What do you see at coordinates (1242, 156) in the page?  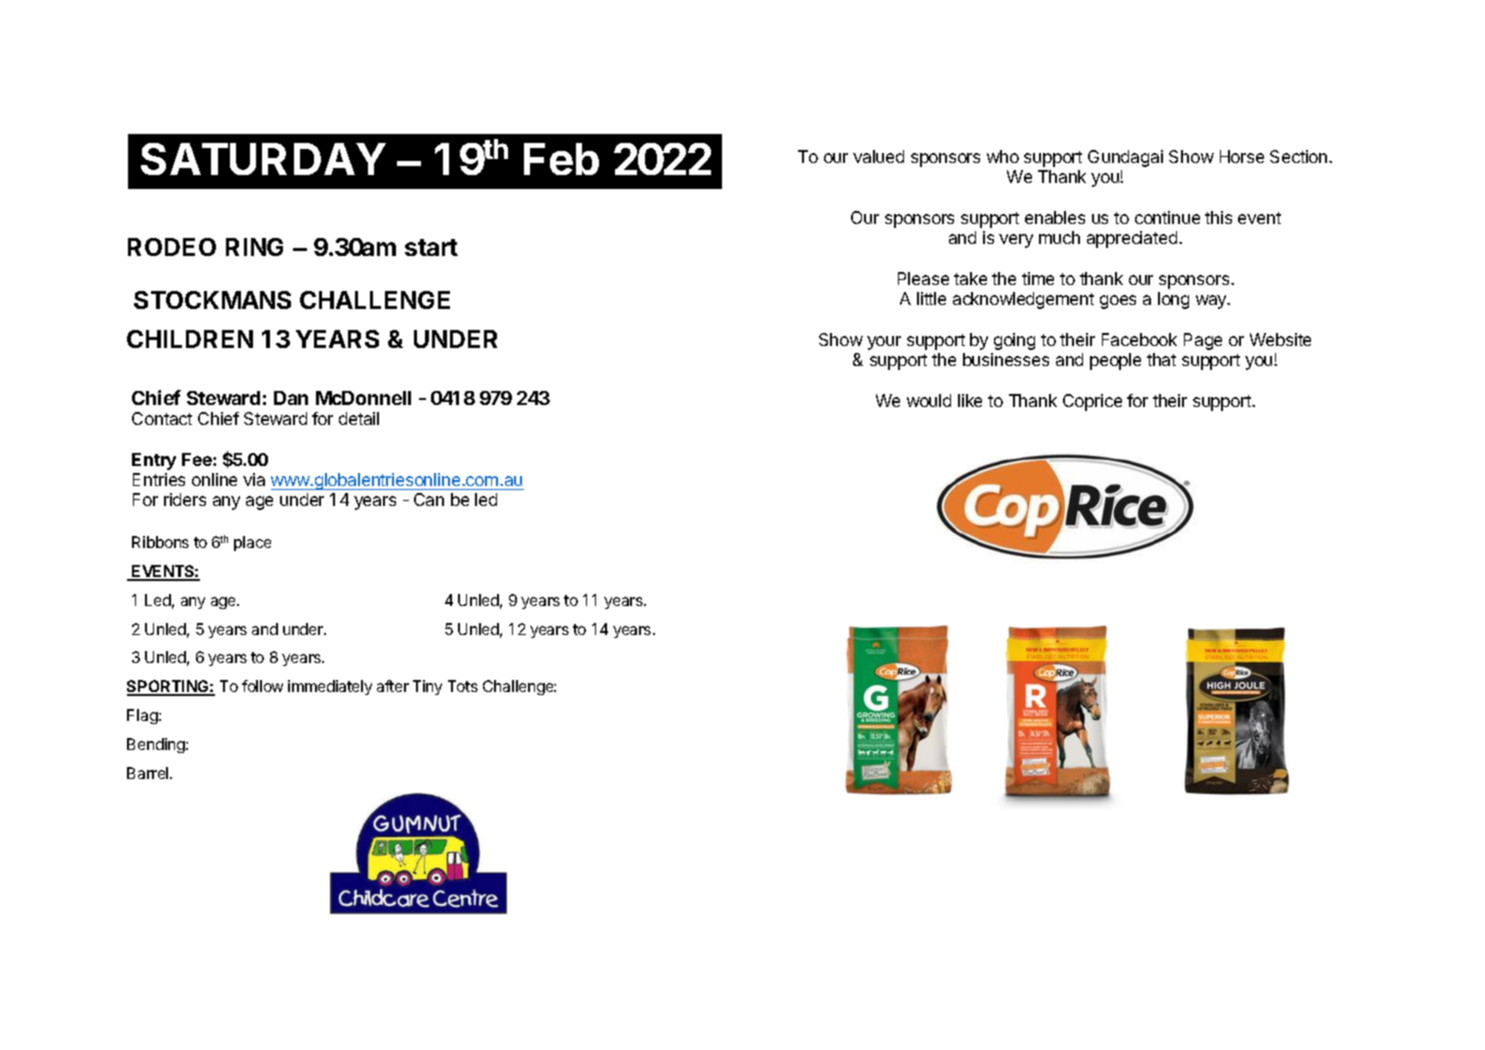 I see `Horse` at bounding box center [1242, 156].
